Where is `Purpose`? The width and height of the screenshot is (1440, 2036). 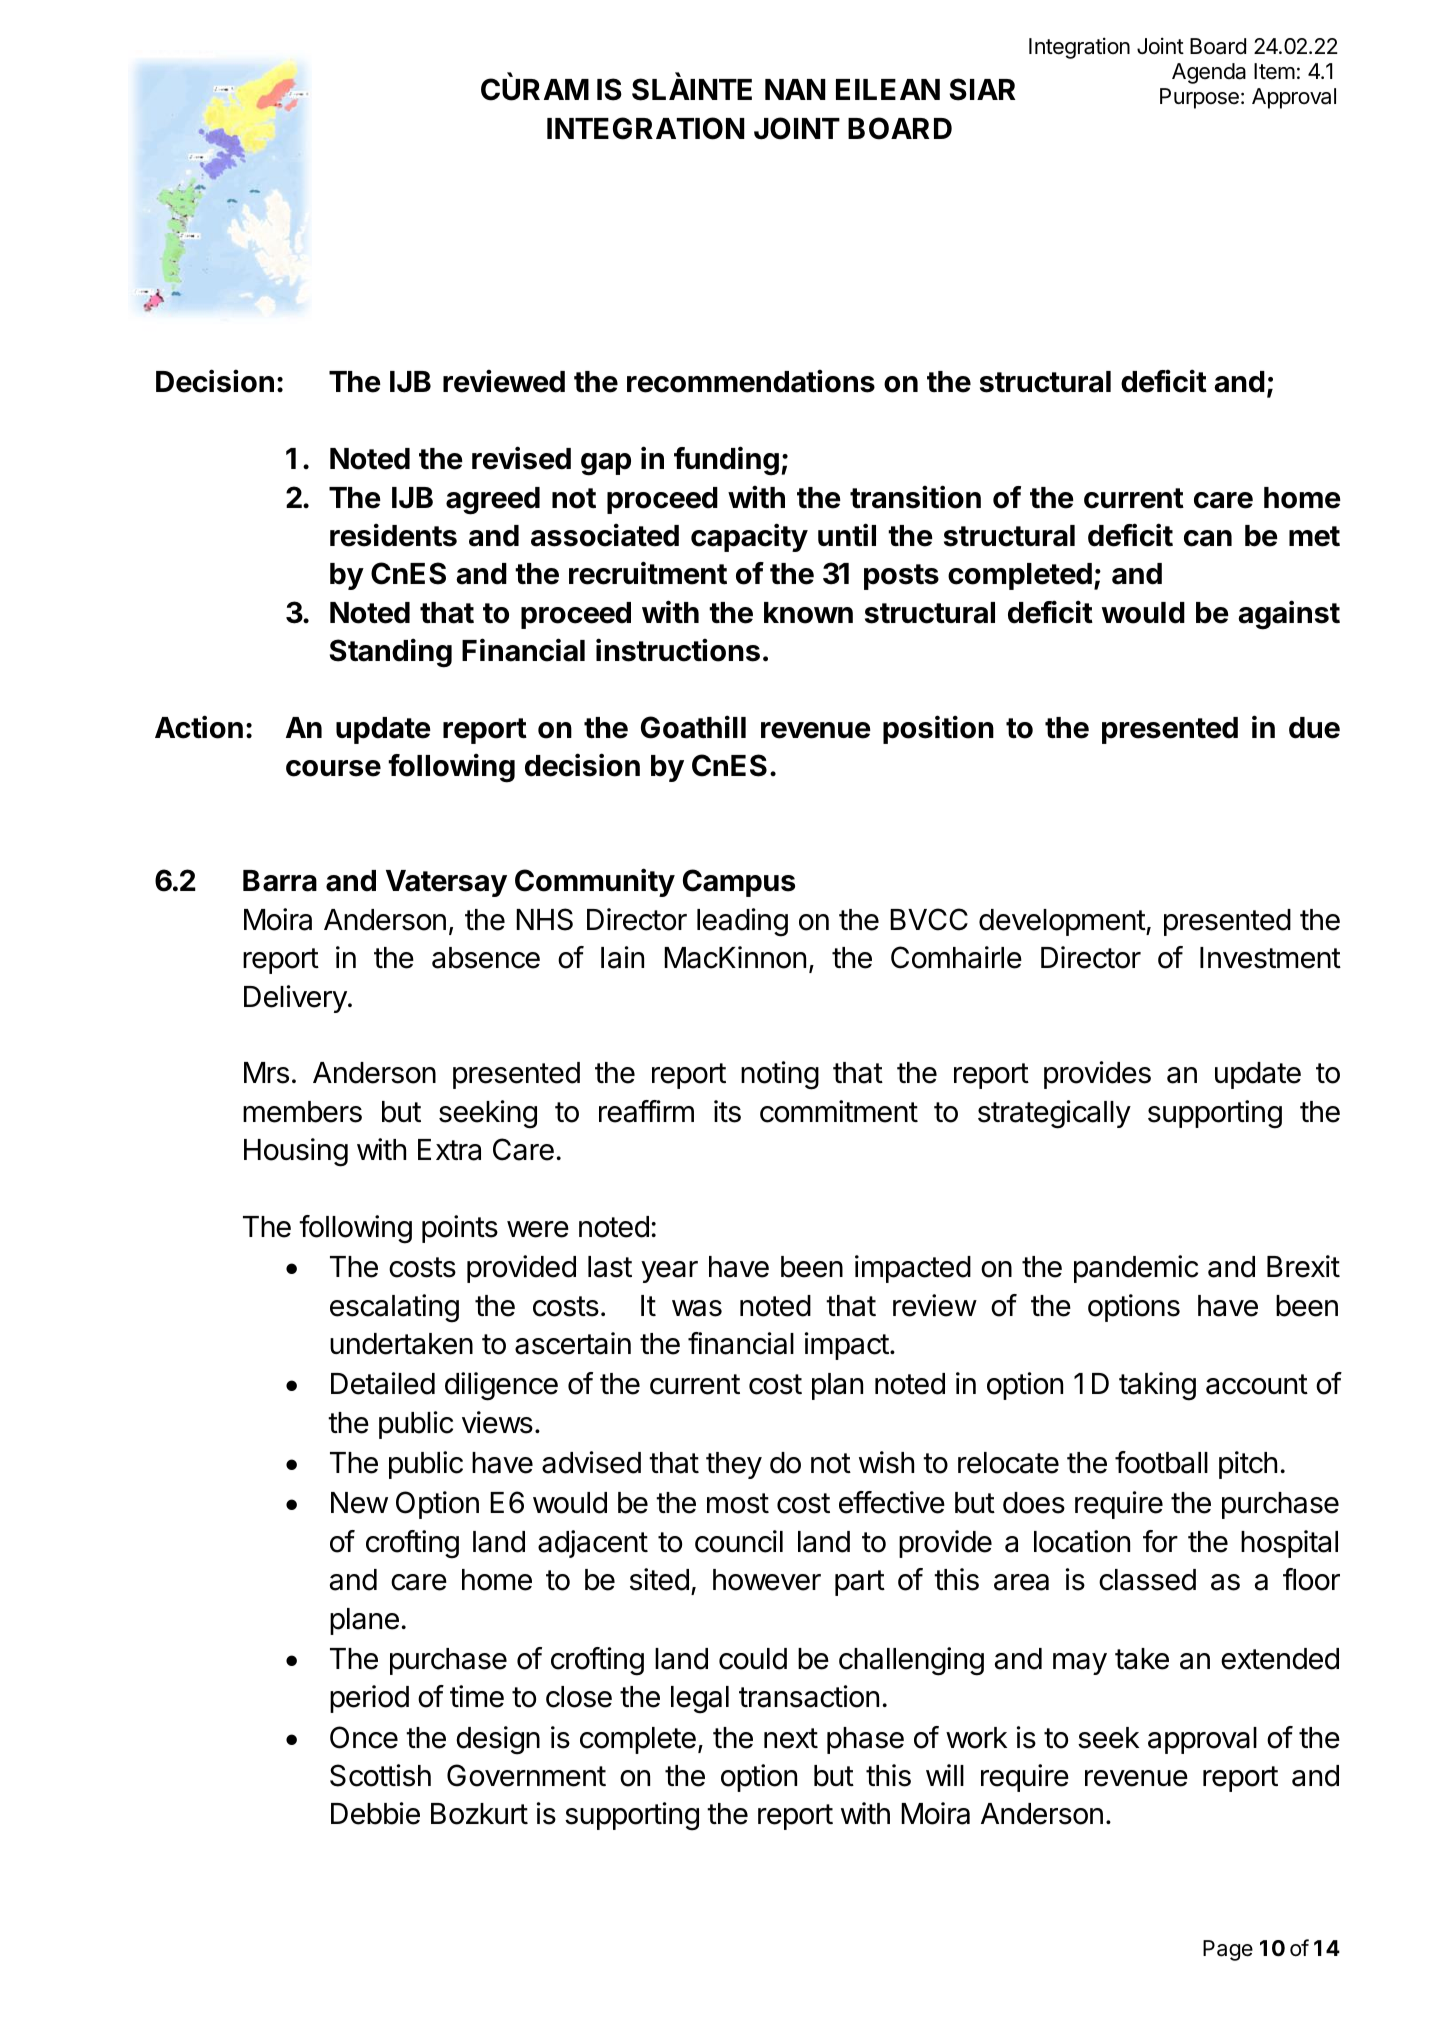 Purpose is located at coordinates (1199, 98).
